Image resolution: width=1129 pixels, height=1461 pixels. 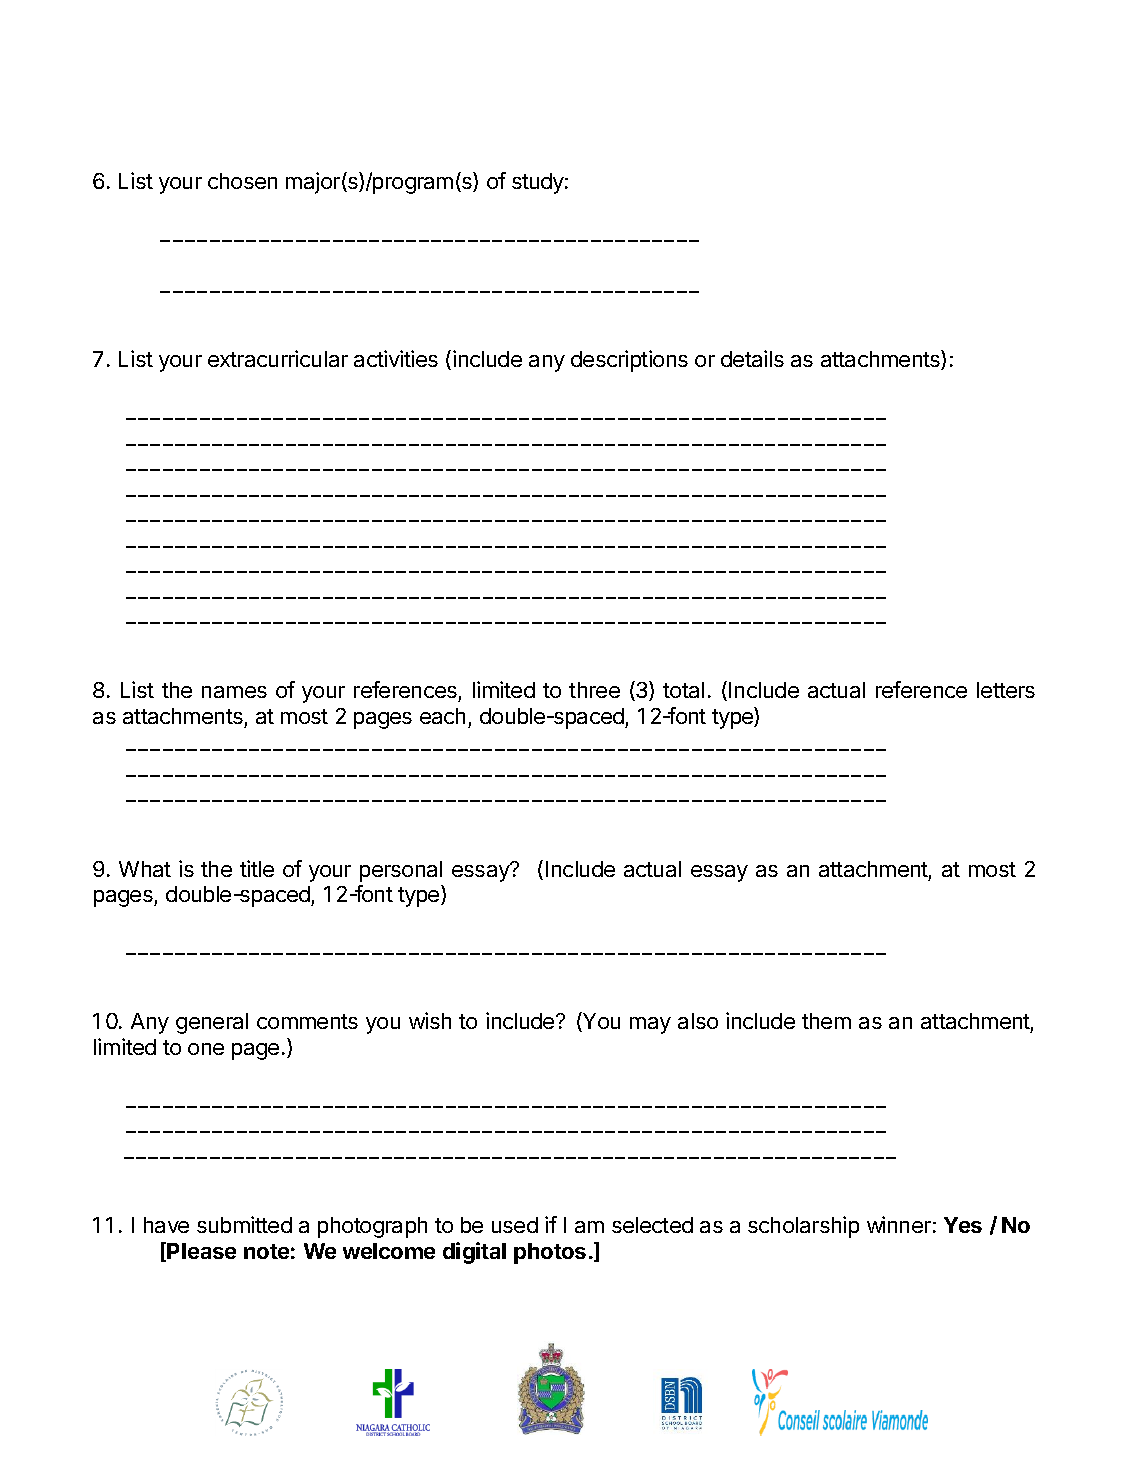 What do you see at coordinates (963, 1225) in the page?
I see `Yes` at bounding box center [963, 1225].
